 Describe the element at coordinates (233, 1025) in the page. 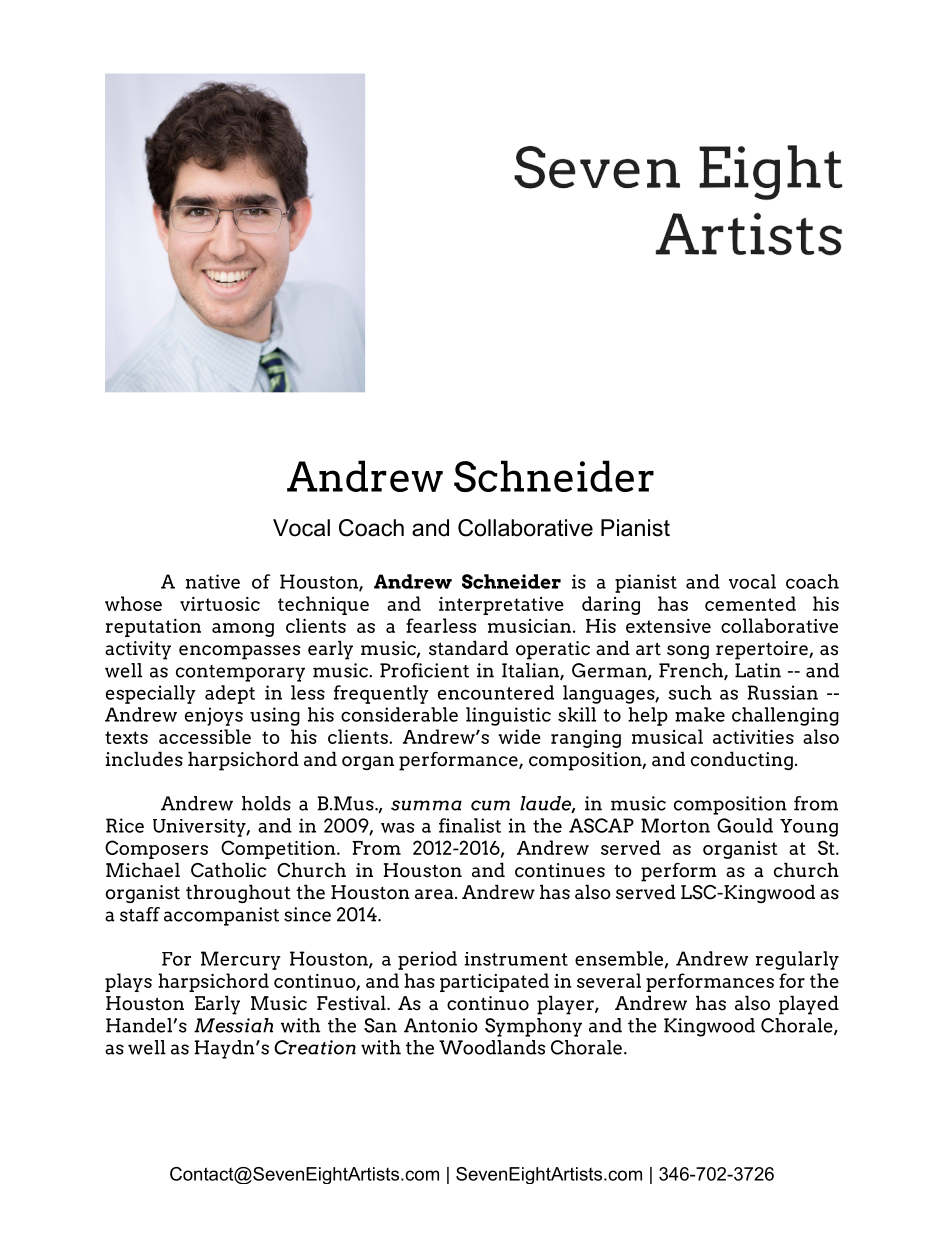

I see `Messiah` at that location.
